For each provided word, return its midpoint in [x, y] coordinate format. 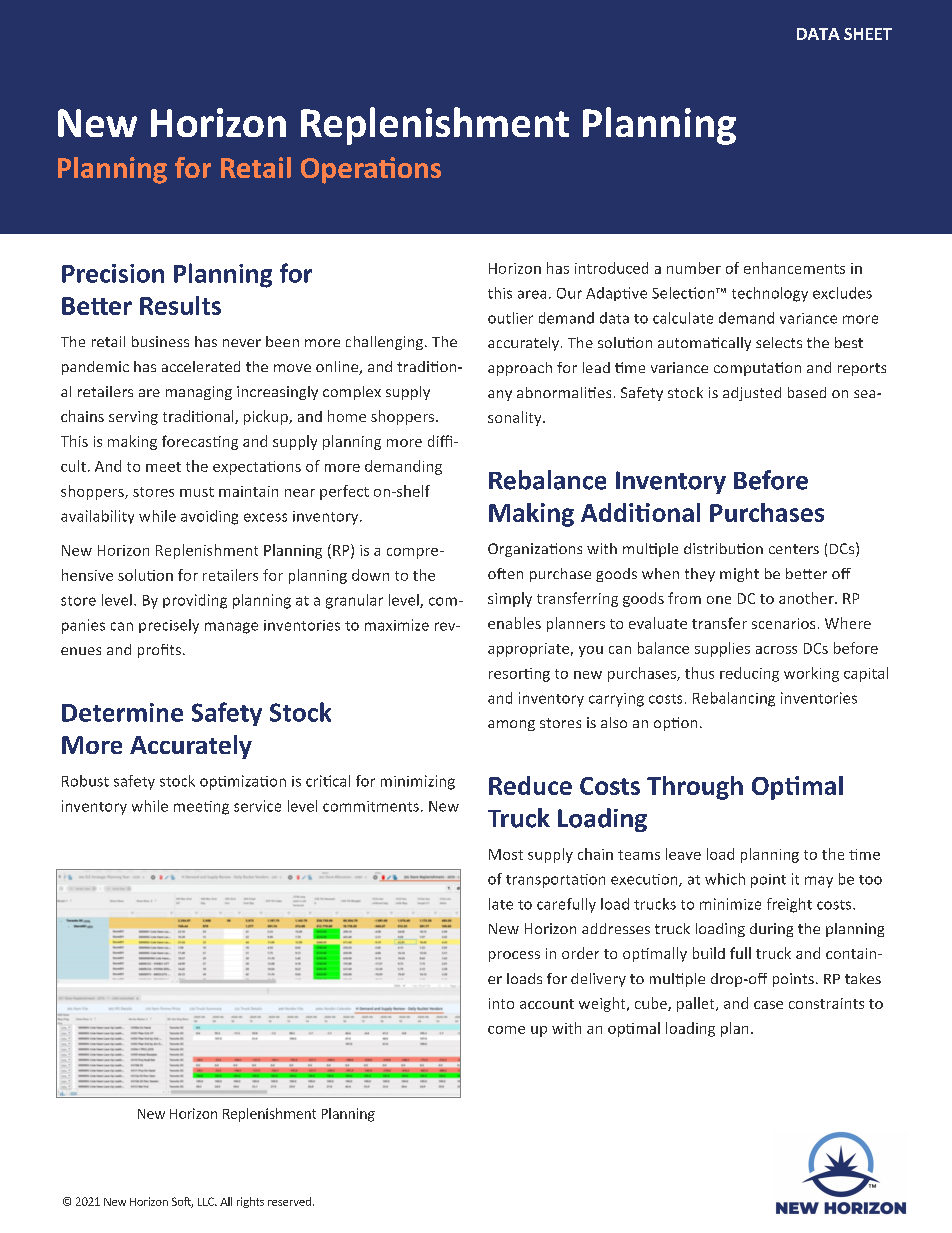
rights [250, 1202]
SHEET [868, 34]
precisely [169, 626]
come [506, 1030]
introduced [611, 268]
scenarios [783, 623]
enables [514, 623]
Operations [371, 170]
